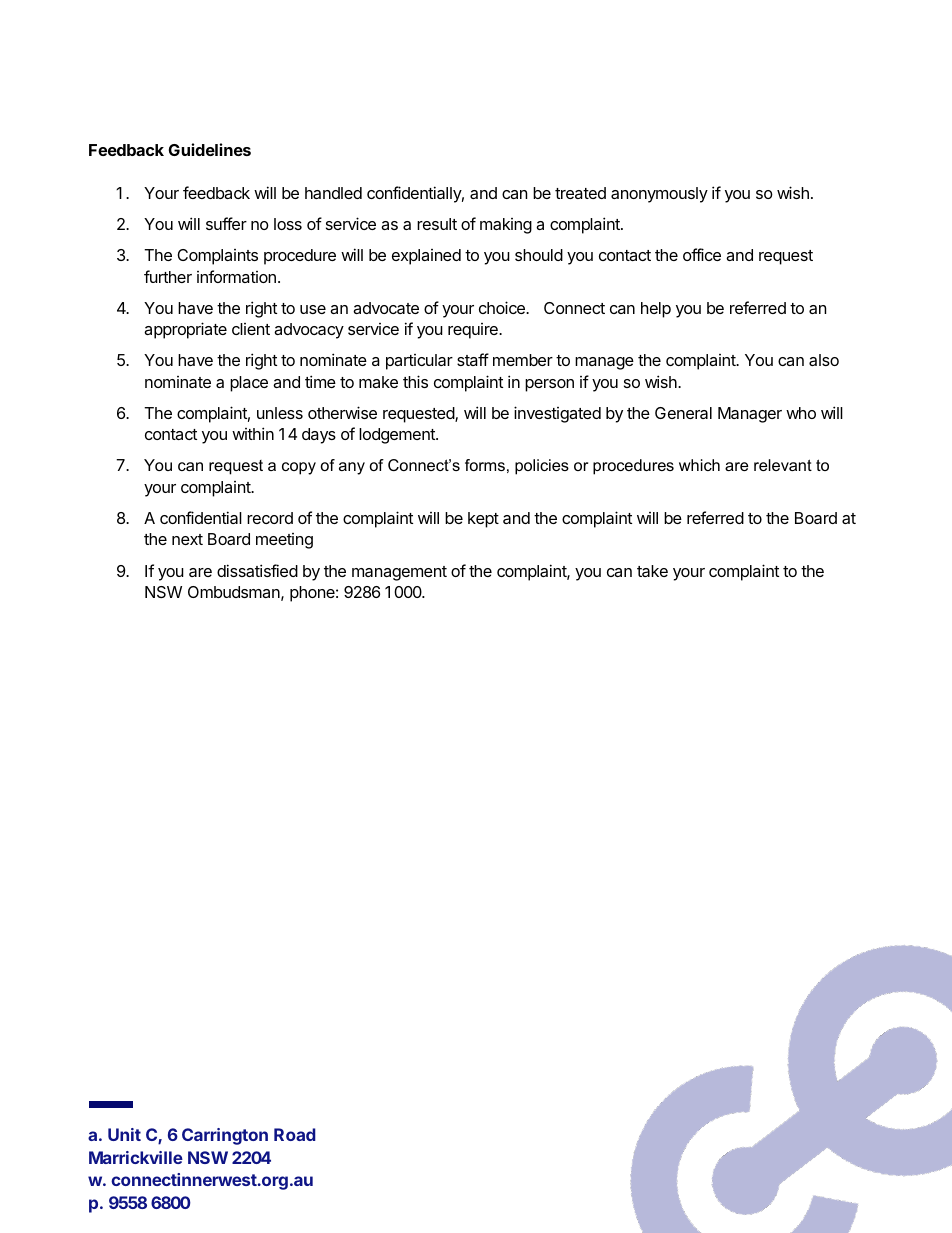 The image size is (952, 1233). Describe the element at coordinates (506, 226) in the image. I see `making` at that location.
